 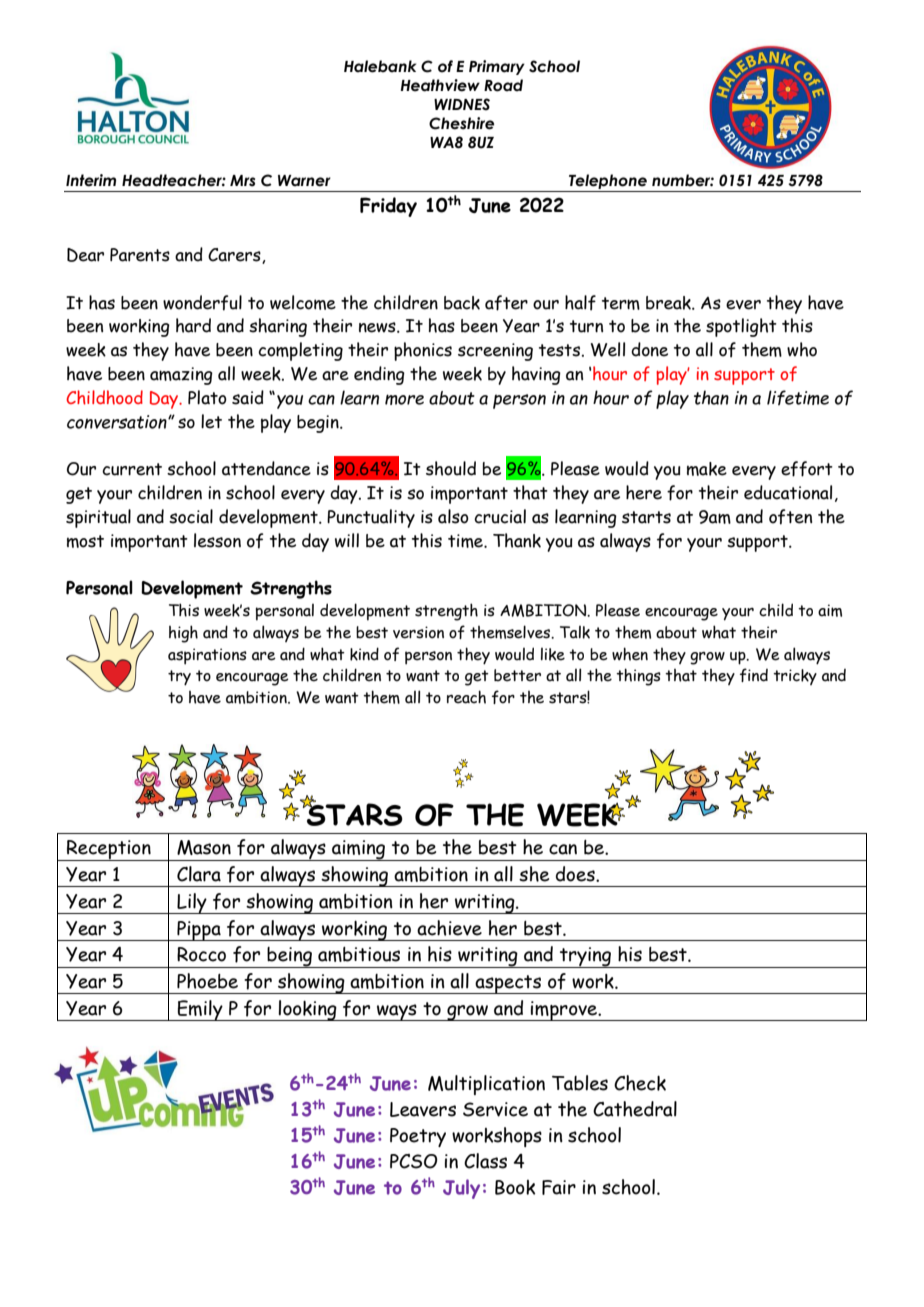 I want to click on PCSO, so click(x=413, y=1161).
